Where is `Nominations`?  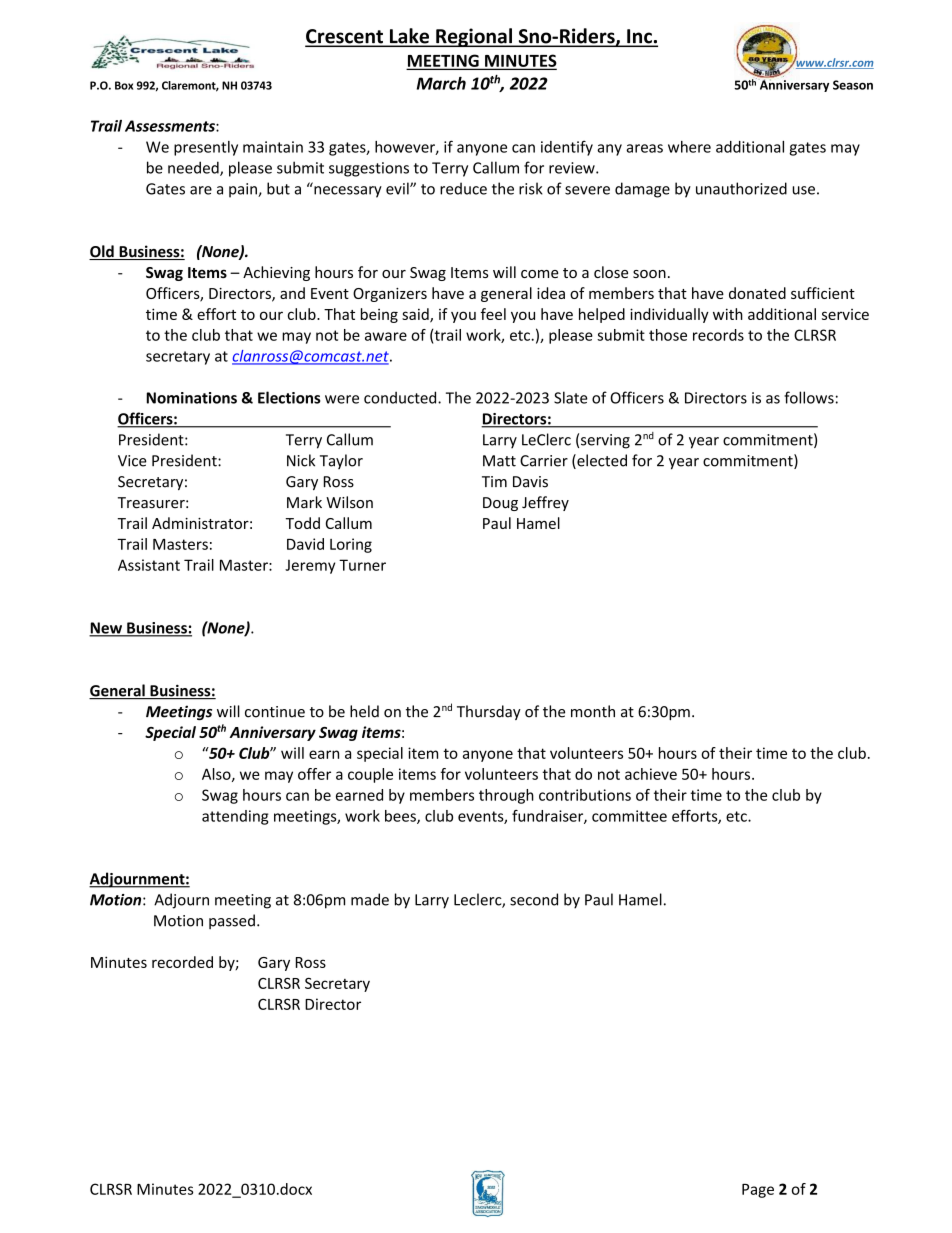
Nominations is located at coordinates (191, 398).
